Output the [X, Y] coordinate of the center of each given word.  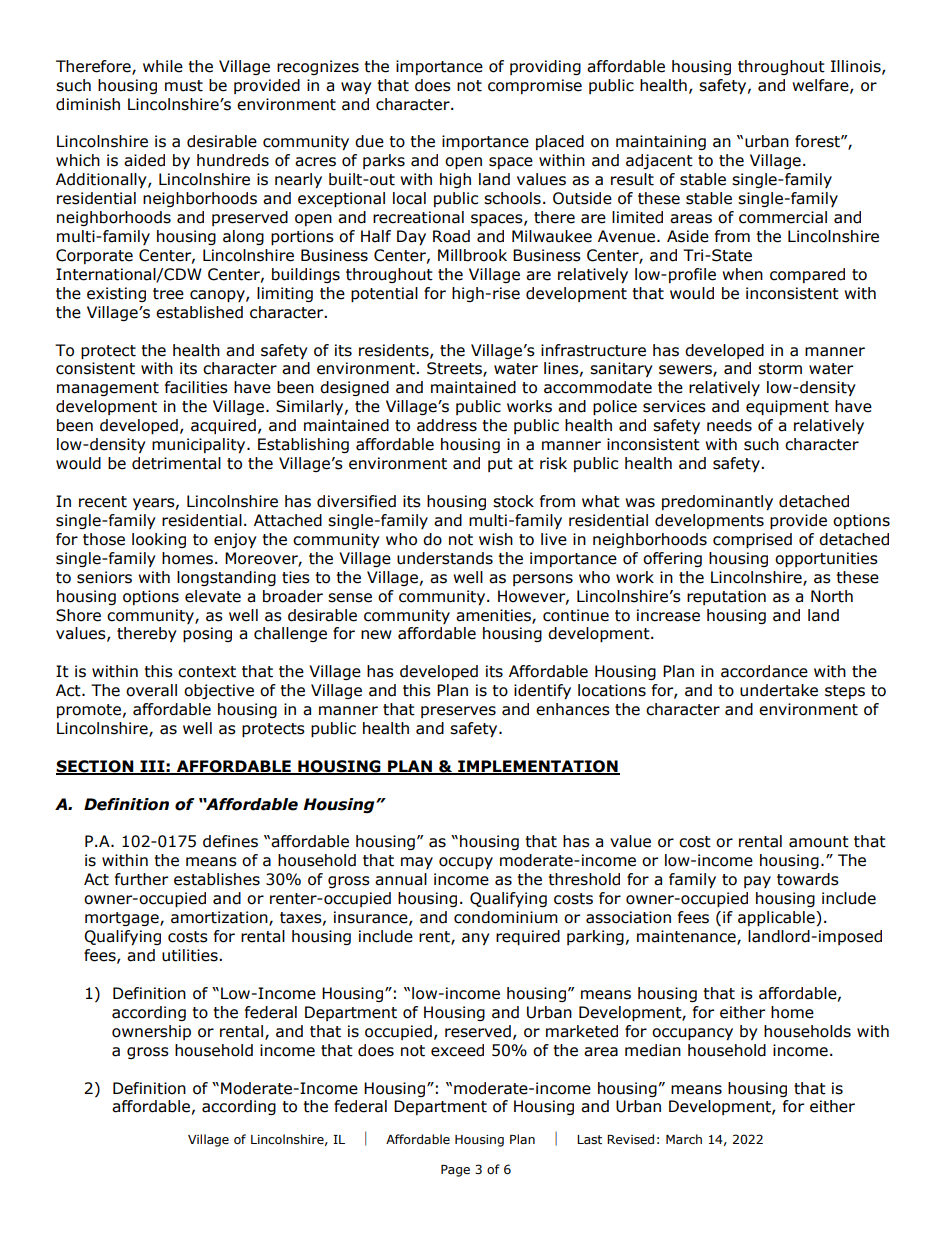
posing [207, 634]
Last [589, 1139]
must [184, 86]
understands [445, 558]
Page [455, 1171]
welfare [821, 86]
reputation [726, 597]
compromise [535, 86]
